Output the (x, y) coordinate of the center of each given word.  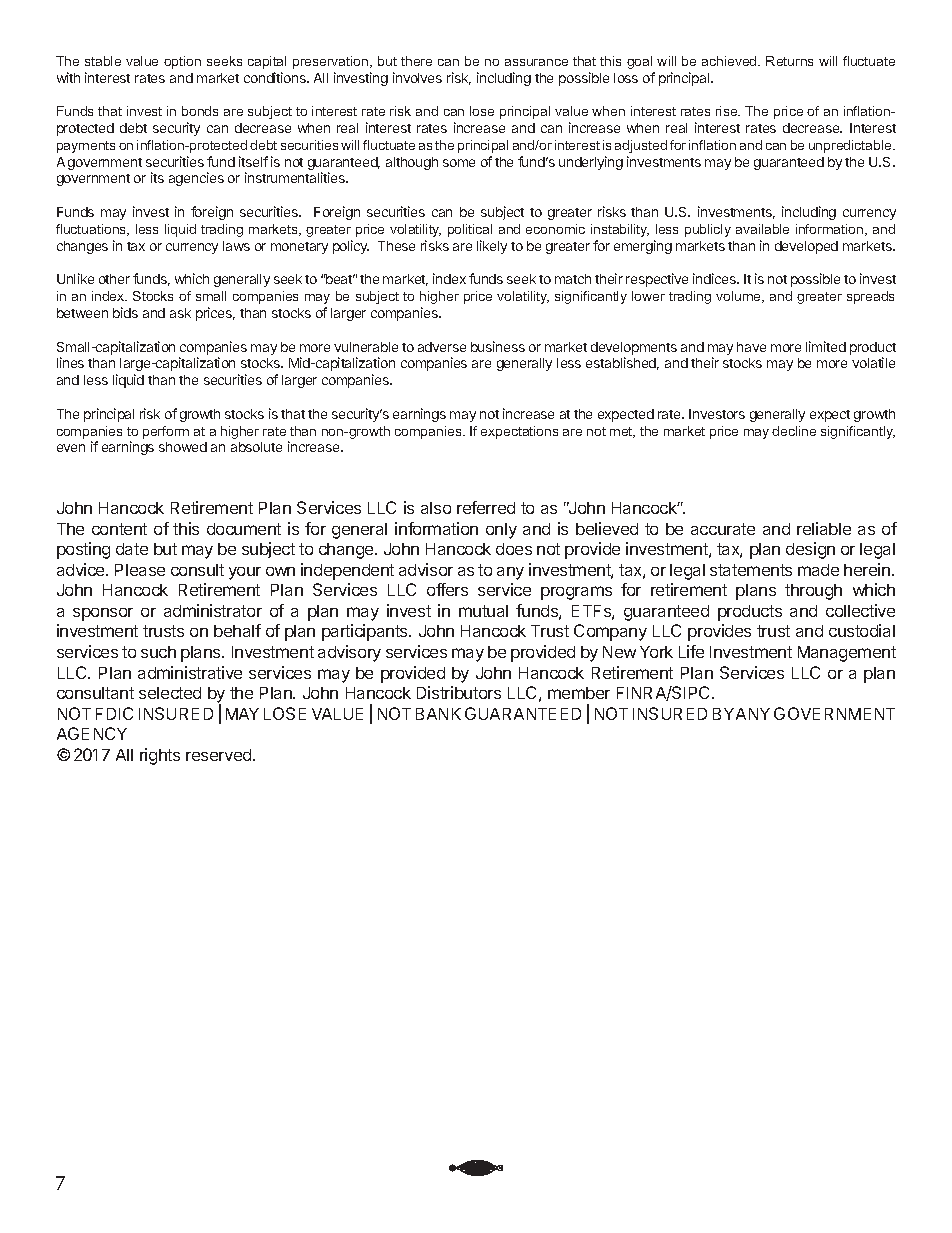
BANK (438, 714)
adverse (442, 347)
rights (160, 756)
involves (417, 77)
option (182, 62)
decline (794, 431)
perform (166, 432)
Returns (789, 61)
